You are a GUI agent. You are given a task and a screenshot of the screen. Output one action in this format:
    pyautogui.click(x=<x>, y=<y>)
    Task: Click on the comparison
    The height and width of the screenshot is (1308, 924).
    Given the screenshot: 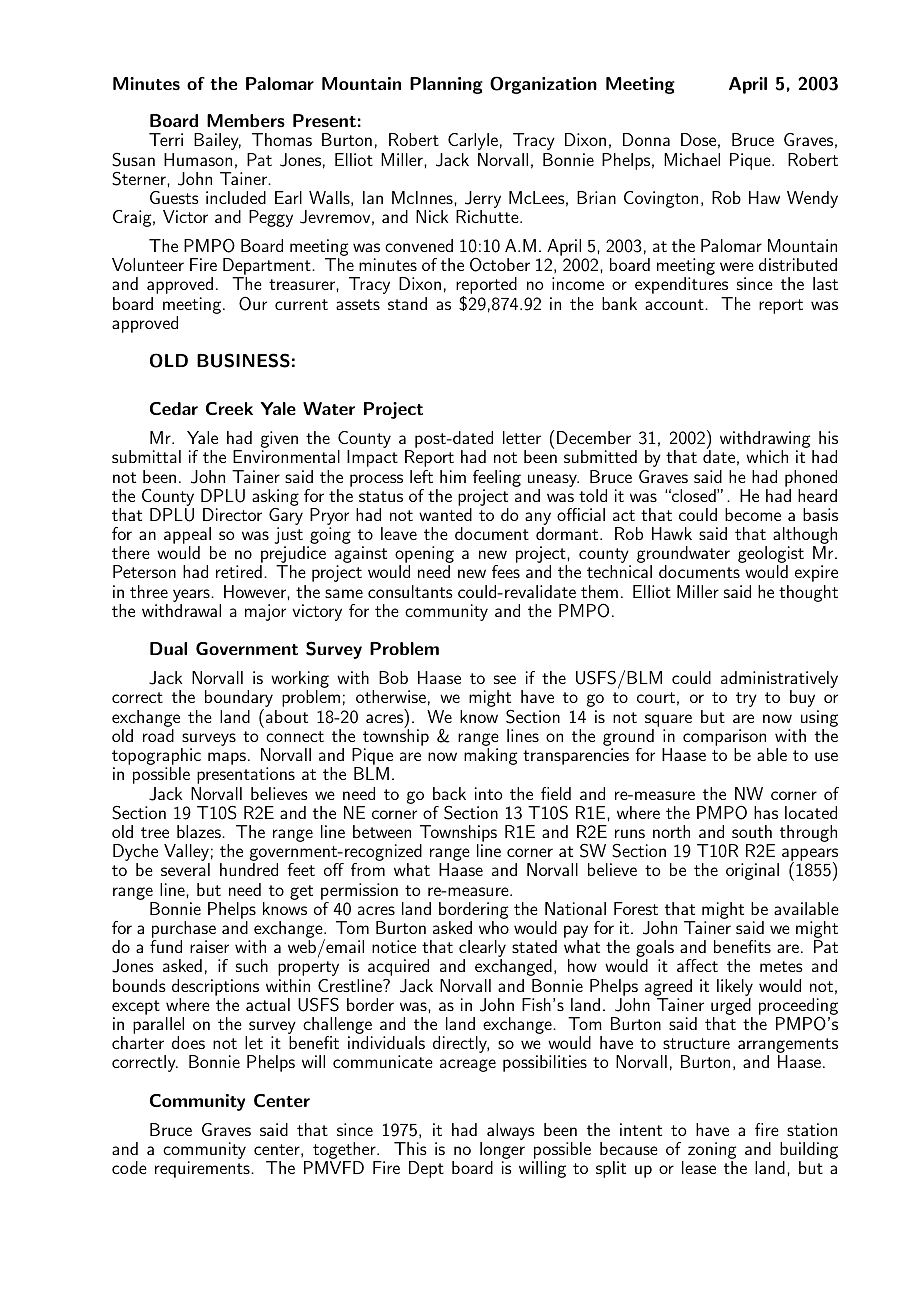 What is the action you would take?
    pyautogui.click(x=724, y=737)
